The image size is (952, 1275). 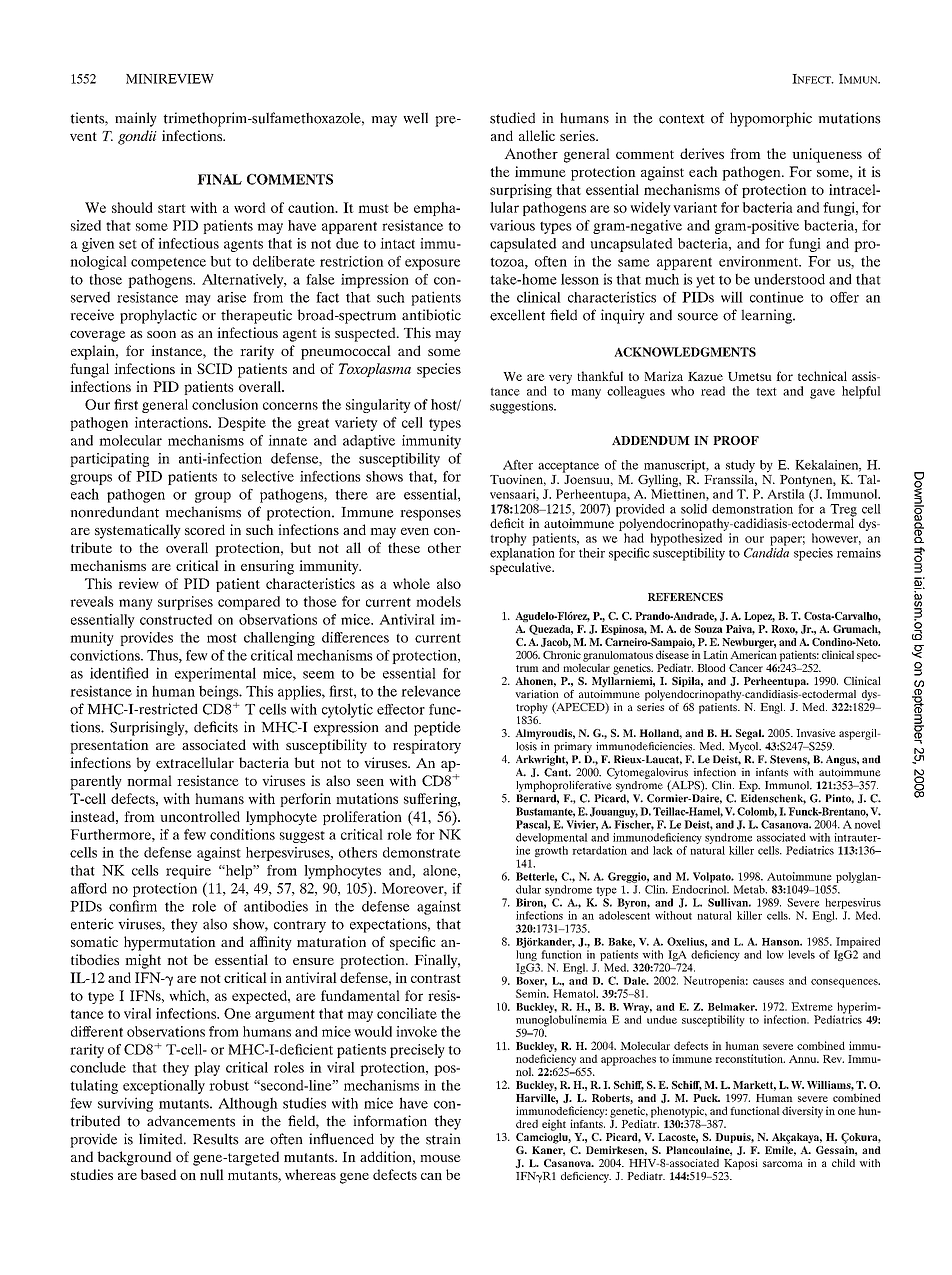 What do you see at coordinates (740, 467) in the page?
I see `study` at bounding box center [740, 467].
